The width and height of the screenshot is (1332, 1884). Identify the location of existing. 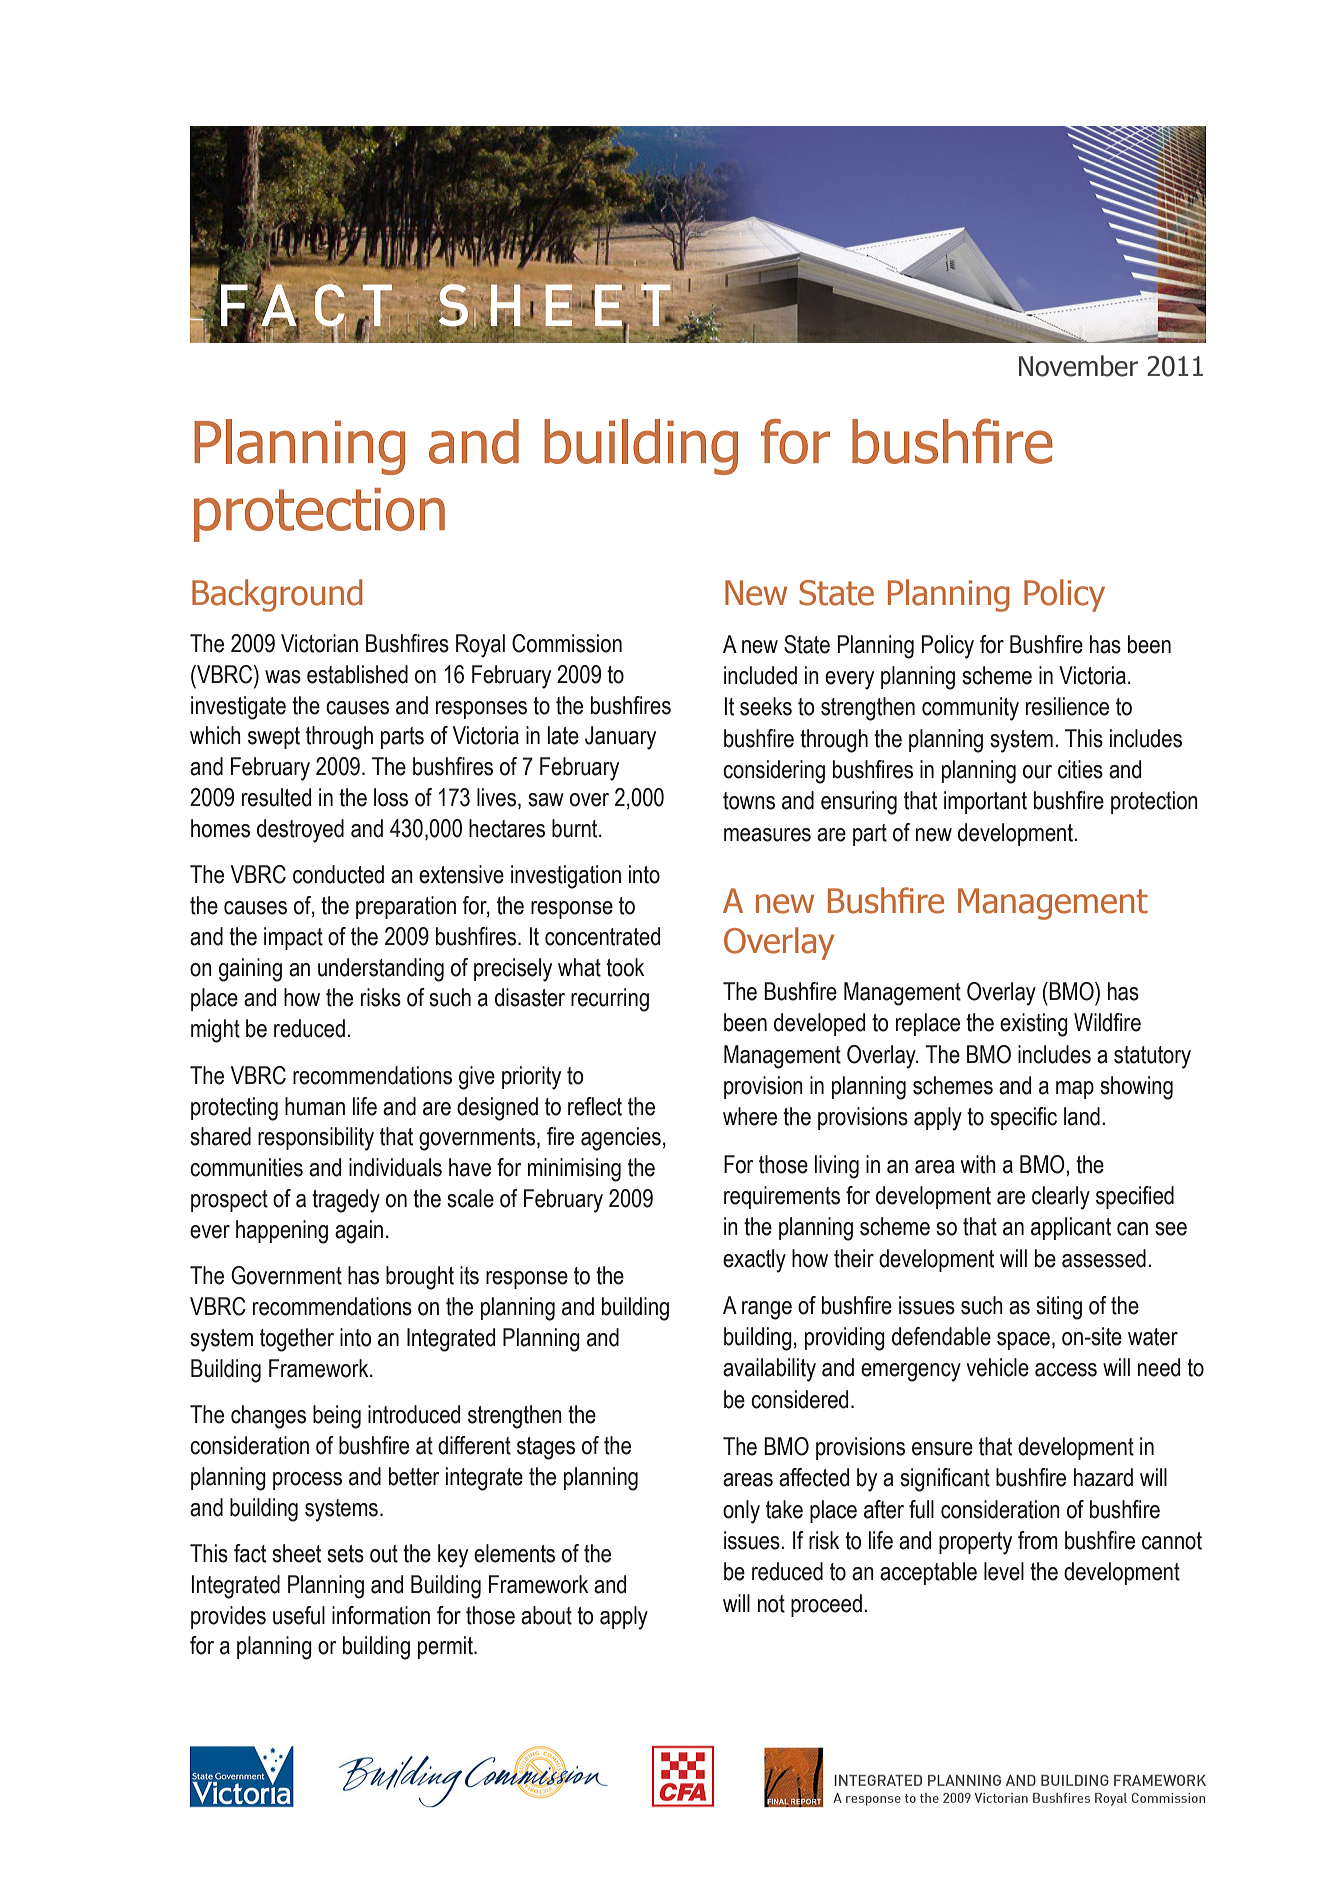
(1034, 1025).
